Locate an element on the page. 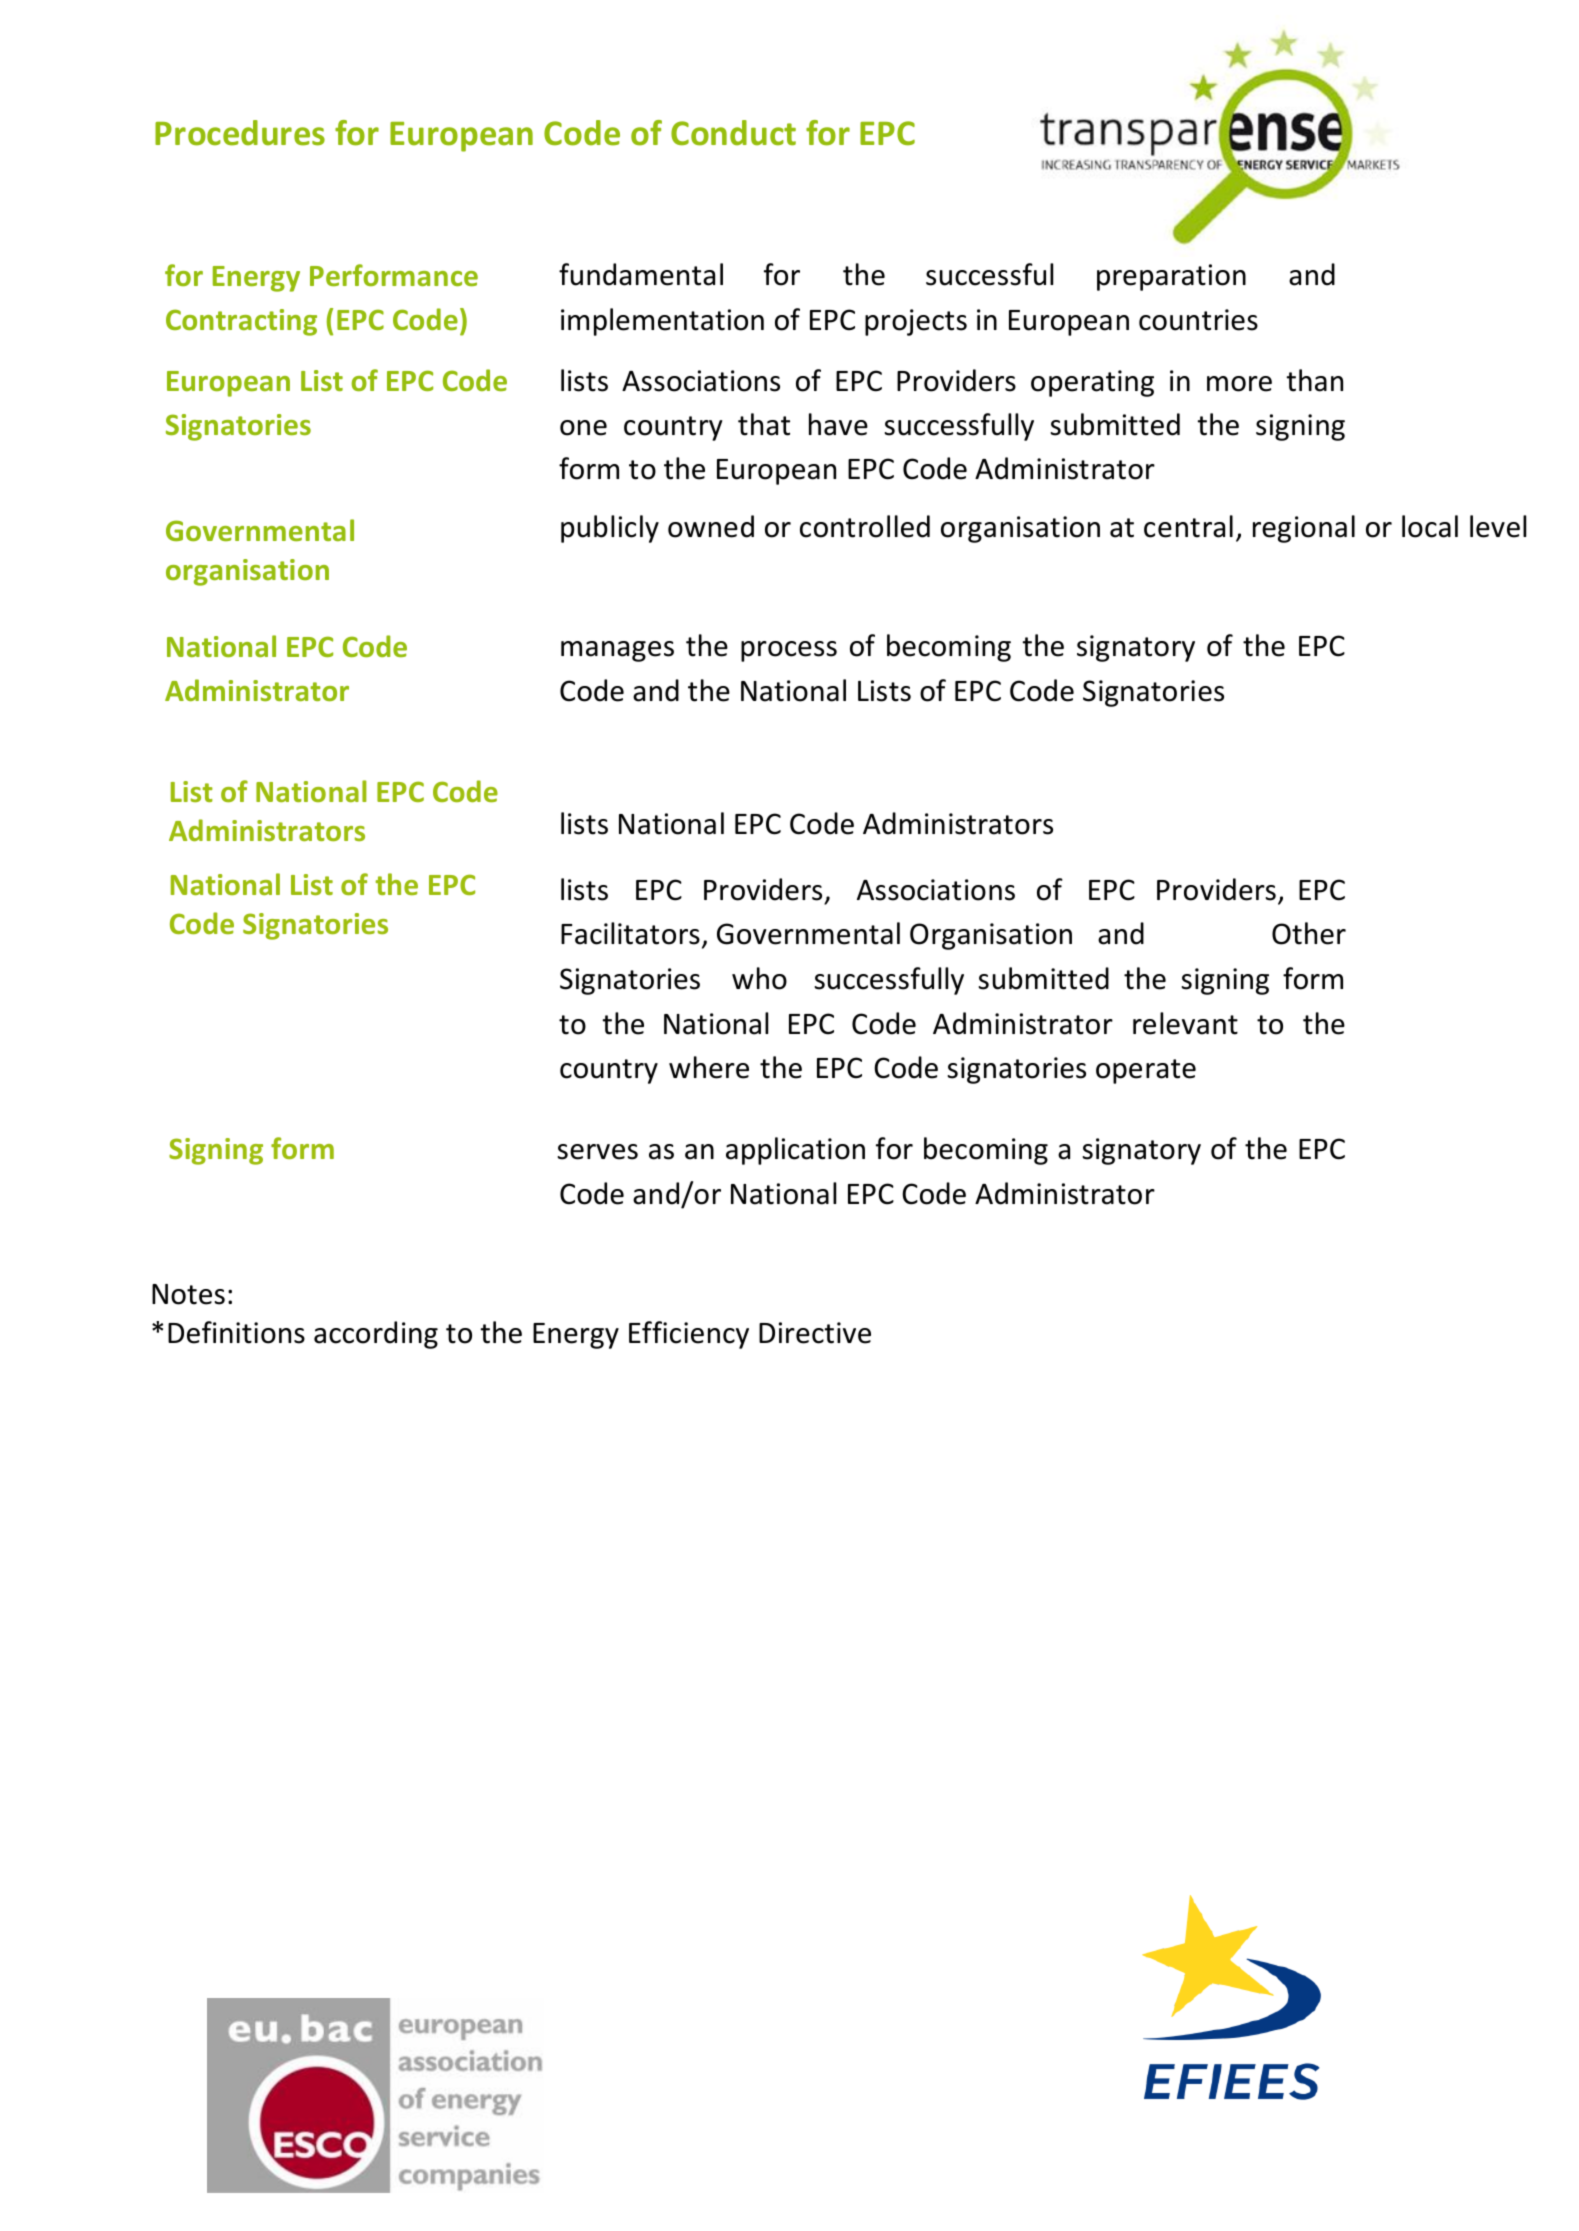  preparation is located at coordinates (1171, 277).
